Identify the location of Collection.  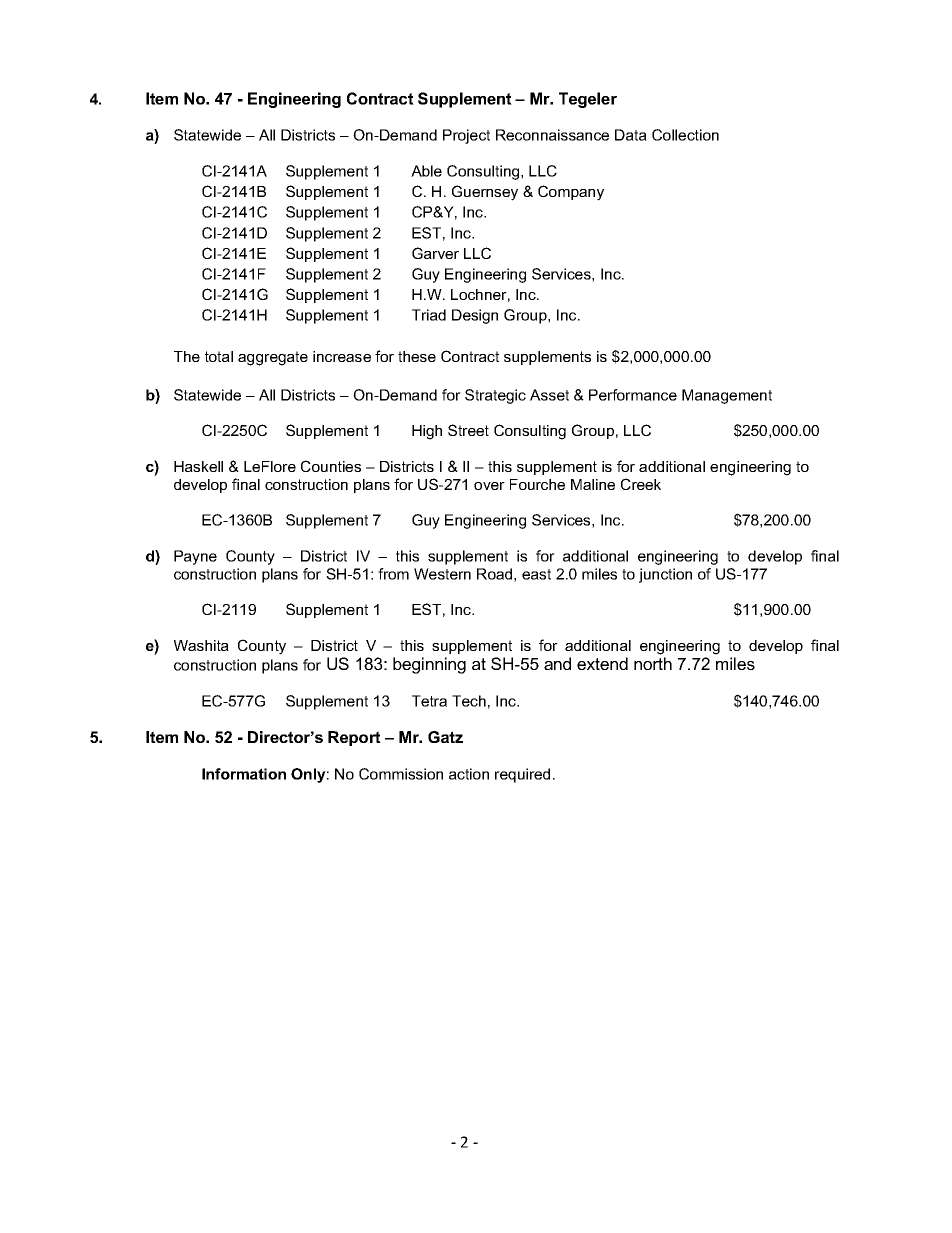
(685, 135).
